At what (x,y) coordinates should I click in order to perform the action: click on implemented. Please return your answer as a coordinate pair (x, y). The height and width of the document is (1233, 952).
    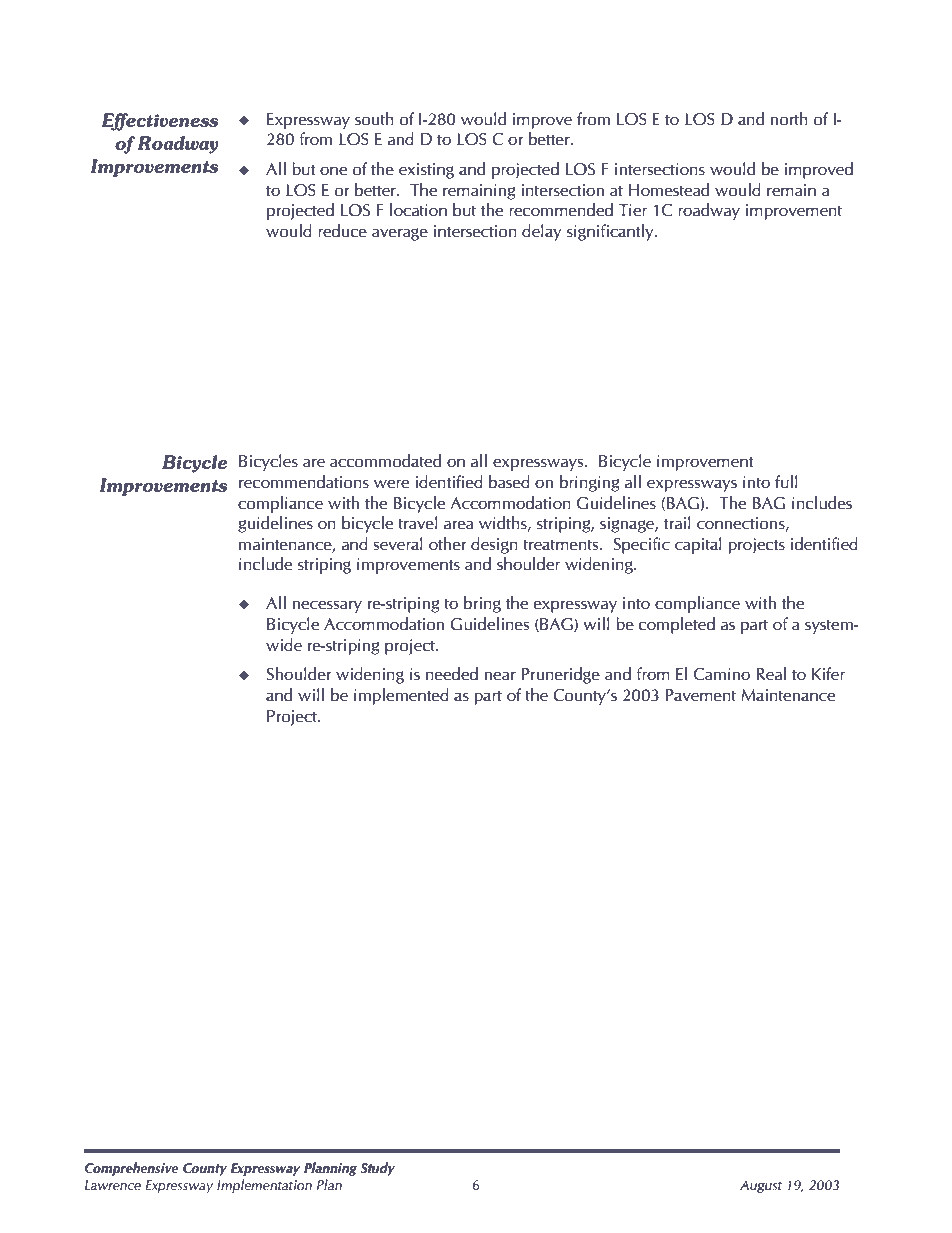
    Looking at the image, I should click on (401, 696).
